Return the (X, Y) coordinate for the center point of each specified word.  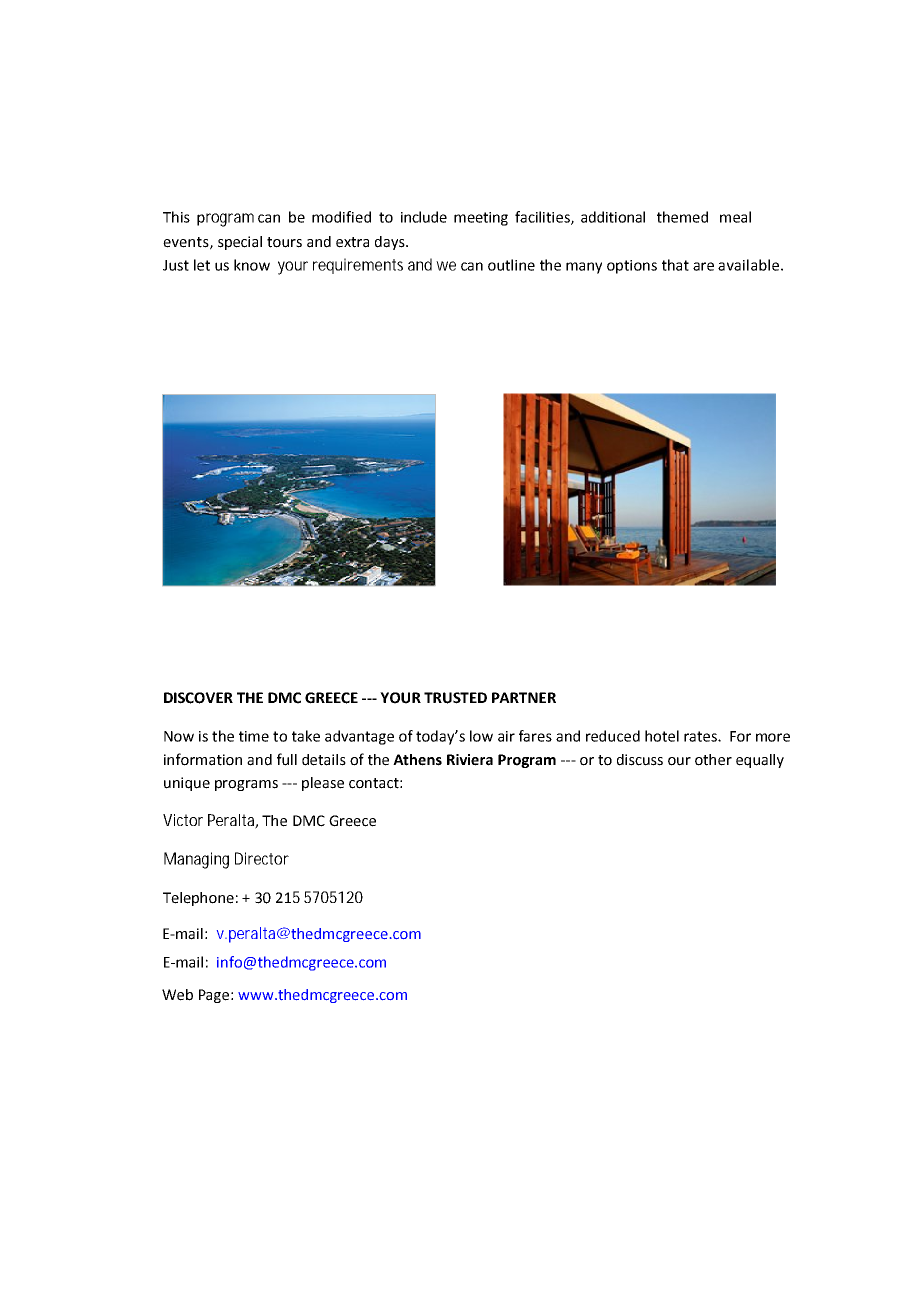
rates (701, 736)
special (240, 243)
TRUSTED (455, 698)
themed (682, 217)
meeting (481, 219)
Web (177, 995)
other (713, 760)
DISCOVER (198, 698)
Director (262, 858)
